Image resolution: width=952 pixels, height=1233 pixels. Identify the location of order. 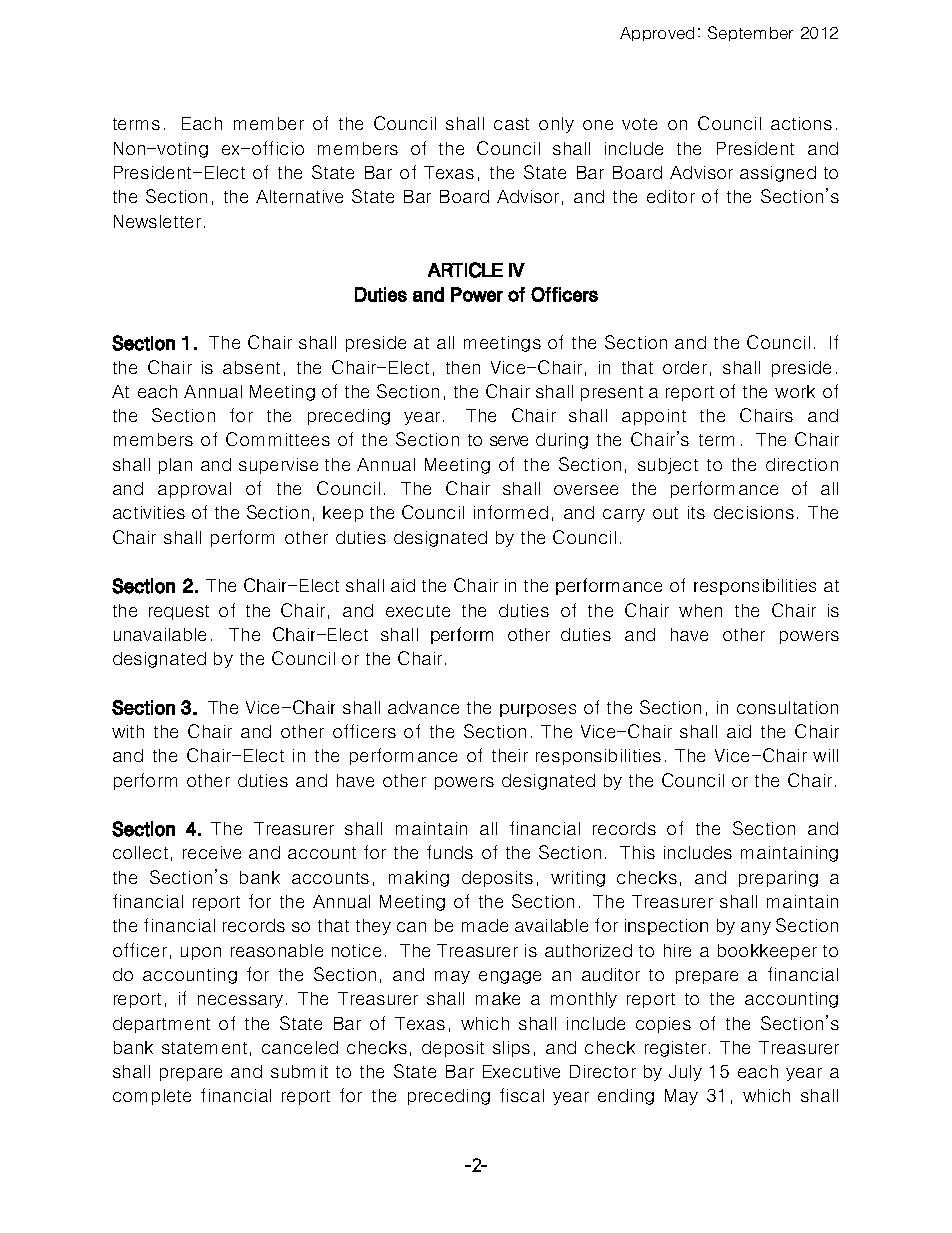
(685, 367).
